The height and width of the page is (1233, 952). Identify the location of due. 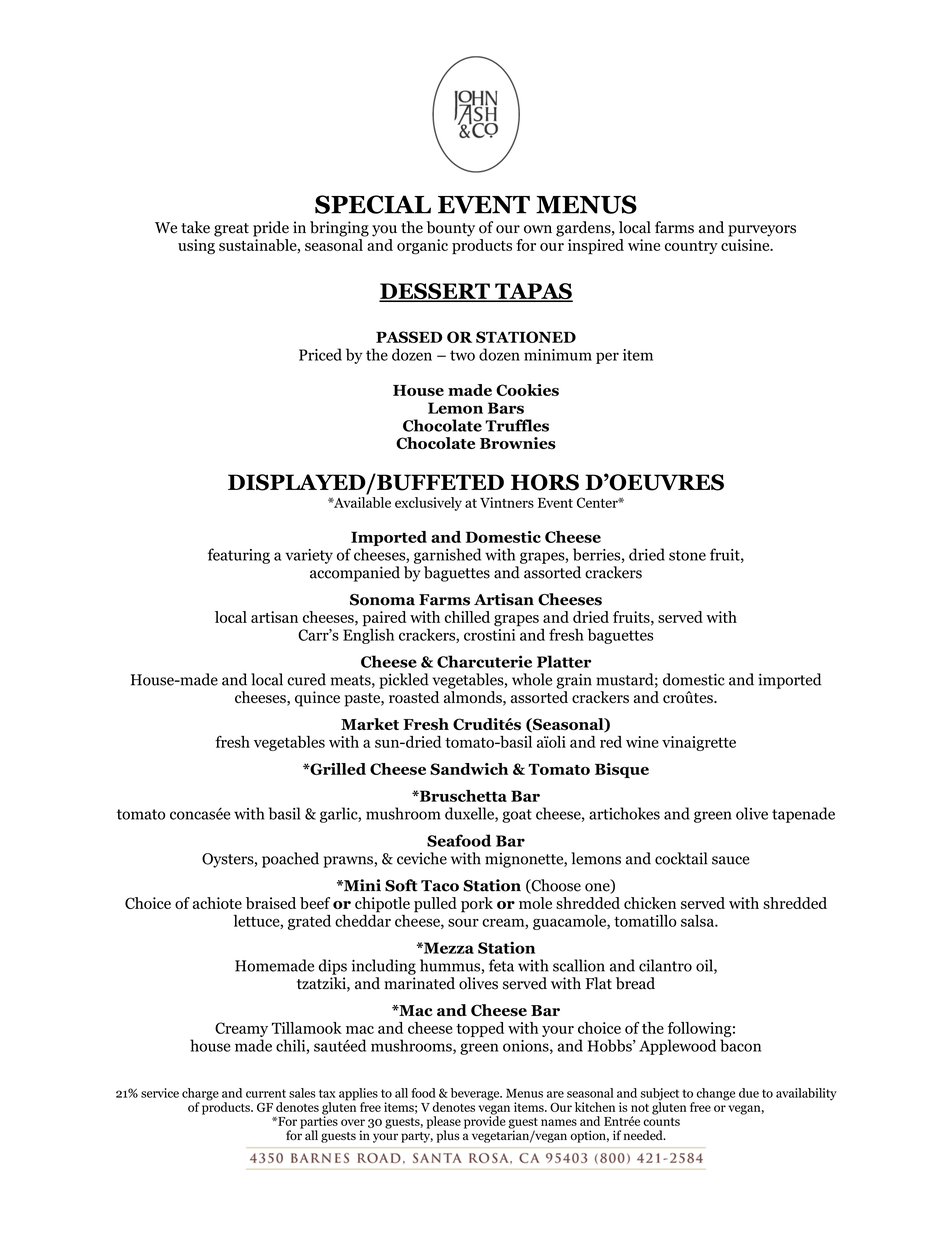
(749, 1093).
